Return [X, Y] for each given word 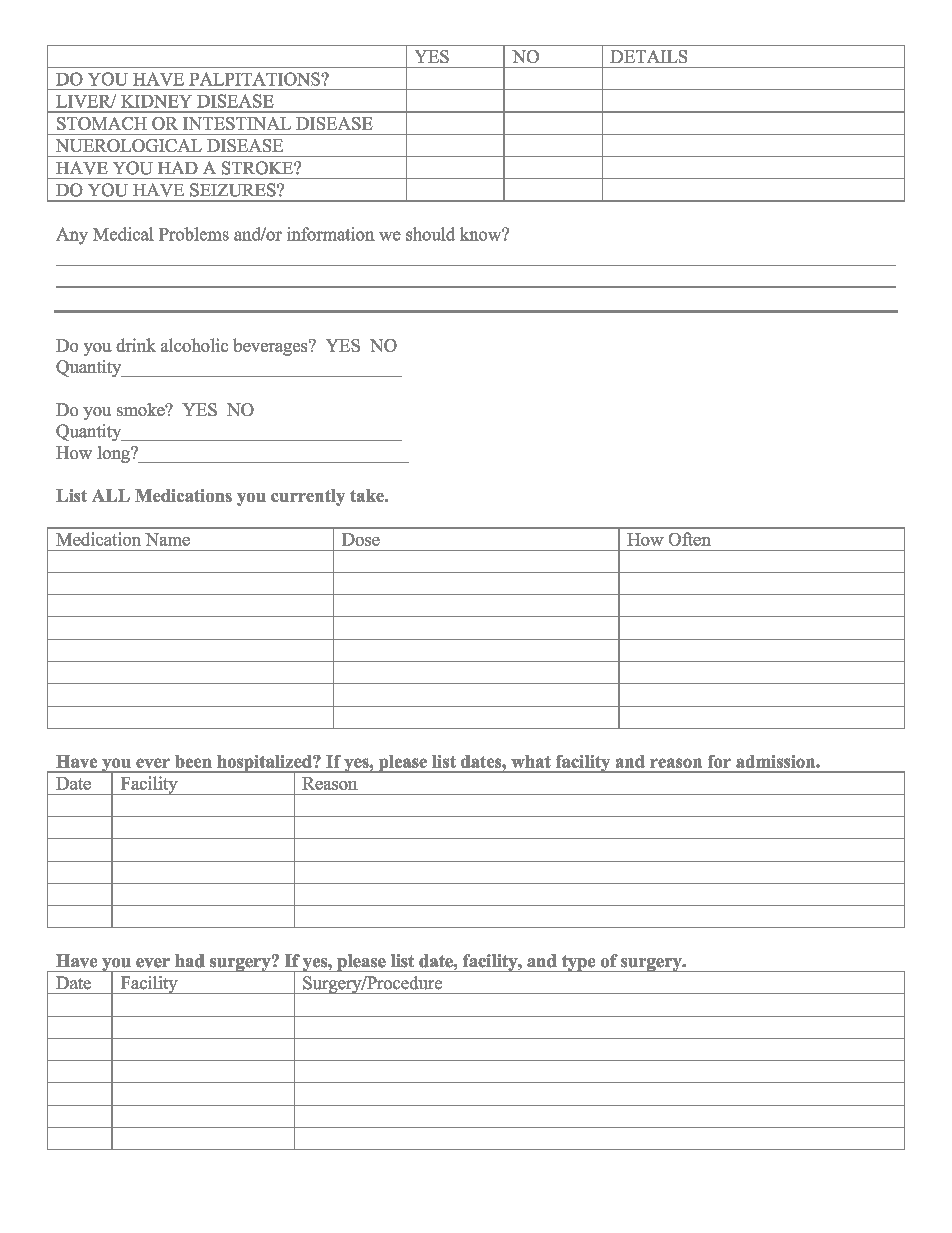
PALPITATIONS [255, 79]
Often [690, 539]
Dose [361, 539]
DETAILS [648, 56]
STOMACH [102, 123]
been [193, 761]
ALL [111, 495]
